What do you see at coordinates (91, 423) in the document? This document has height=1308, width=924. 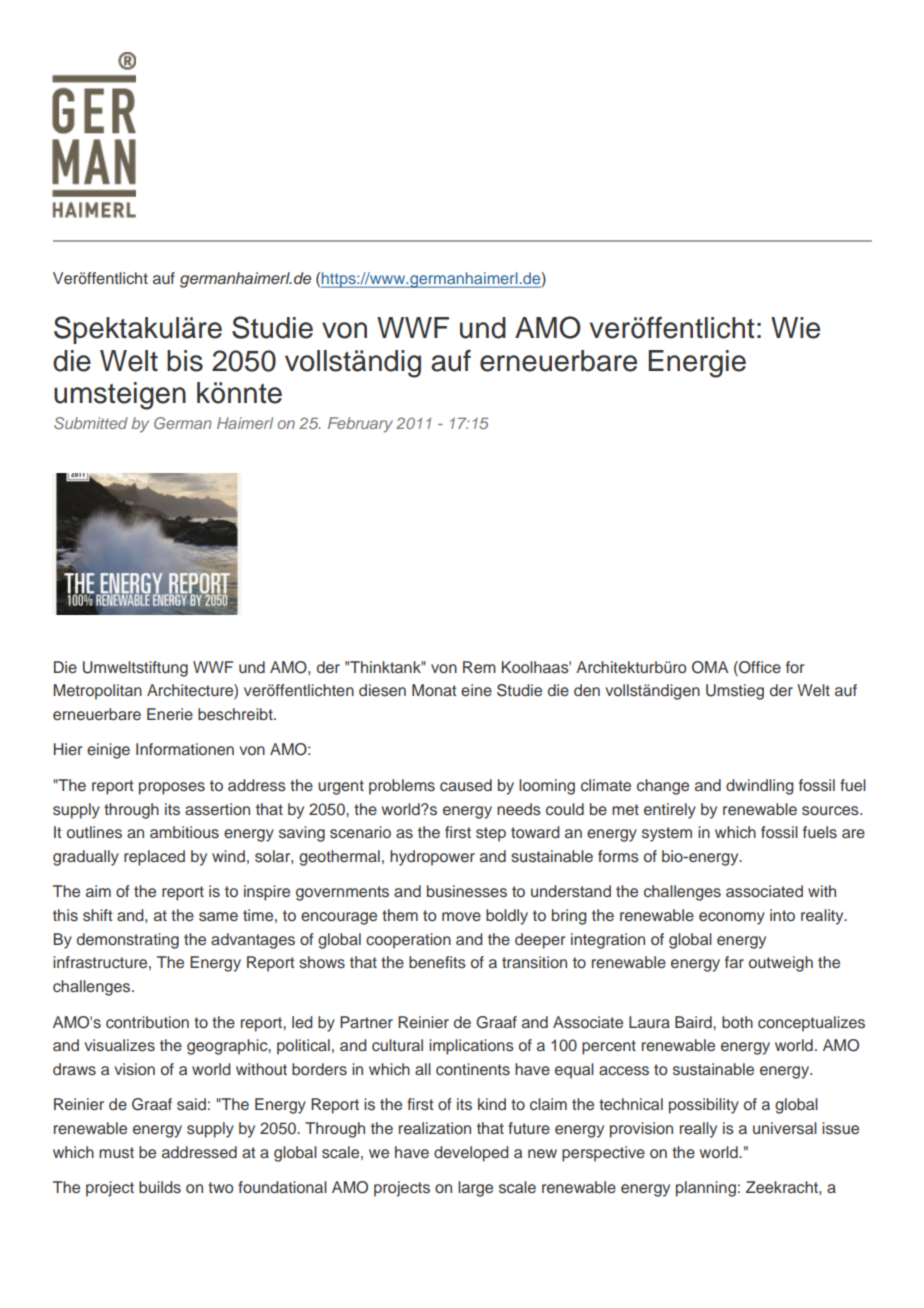 I see `Submitted` at bounding box center [91, 423].
